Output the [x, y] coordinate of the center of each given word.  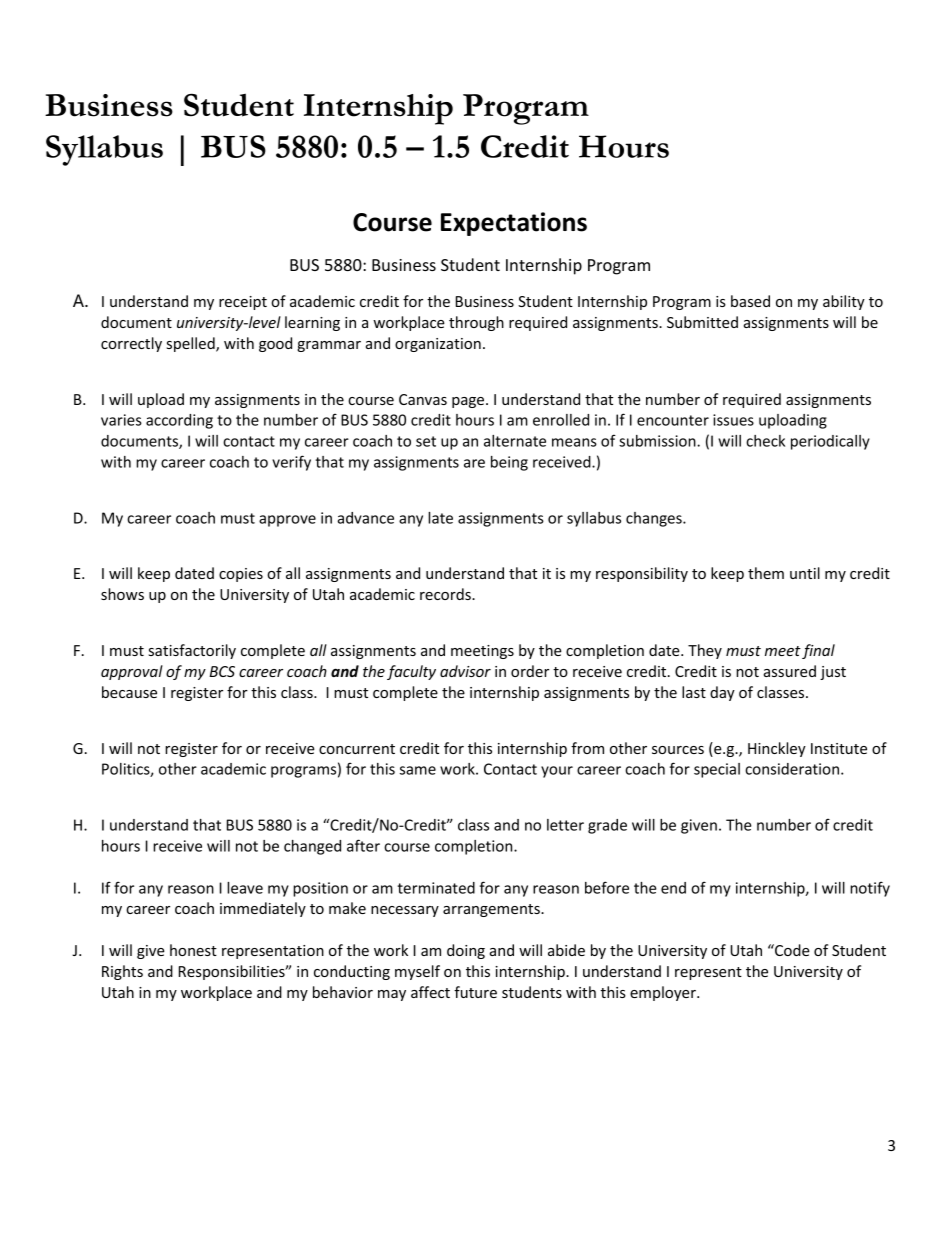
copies [241, 575]
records [446, 594]
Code [791, 950]
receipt [243, 303]
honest [193, 950]
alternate [515, 441]
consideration [793, 769]
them [766, 573]
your [557, 772]
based [750, 301]
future [475, 992]
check [765, 441]
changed [312, 847]
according [179, 421]
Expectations [514, 224]
